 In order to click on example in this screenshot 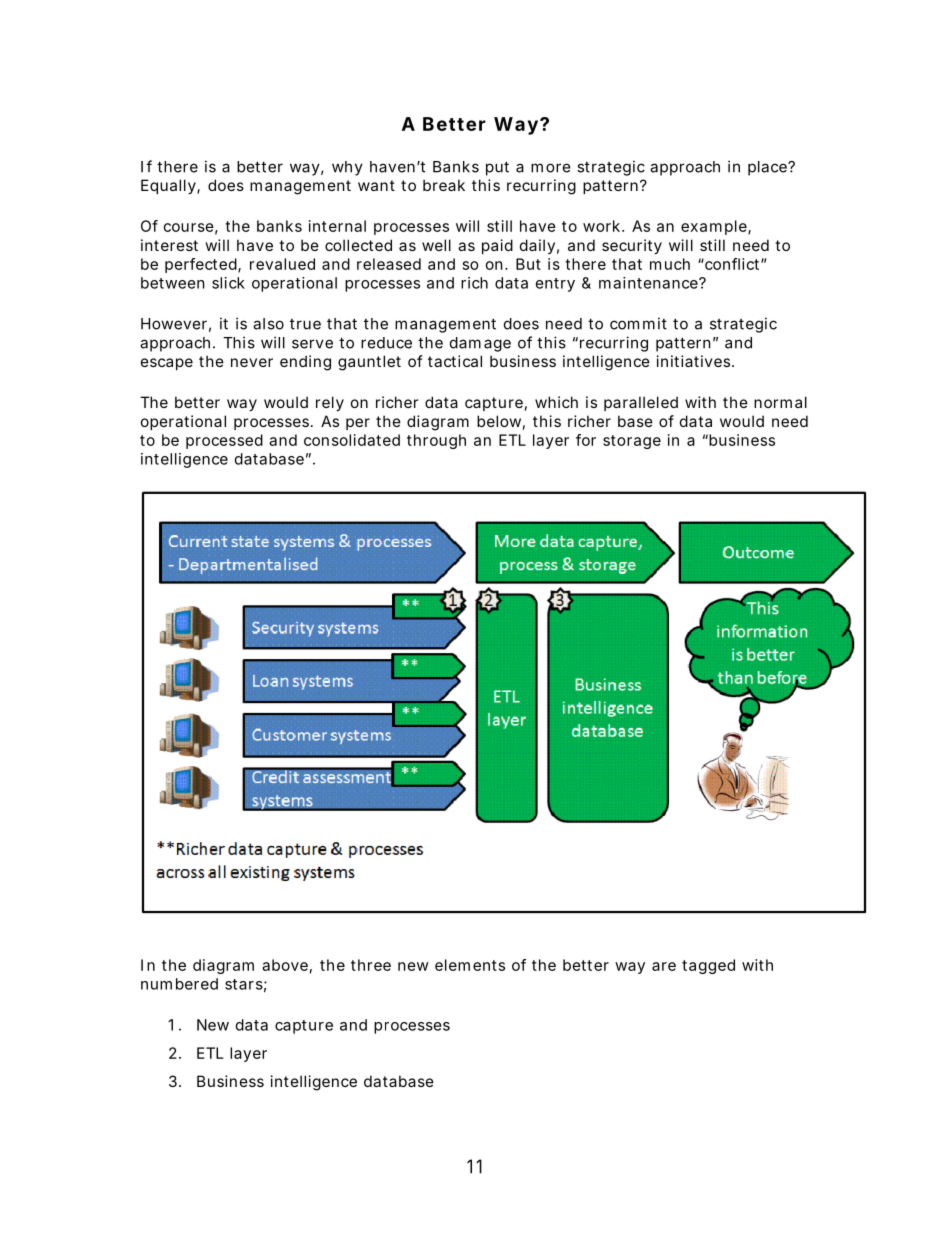, I will do `click(715, 227)`.
